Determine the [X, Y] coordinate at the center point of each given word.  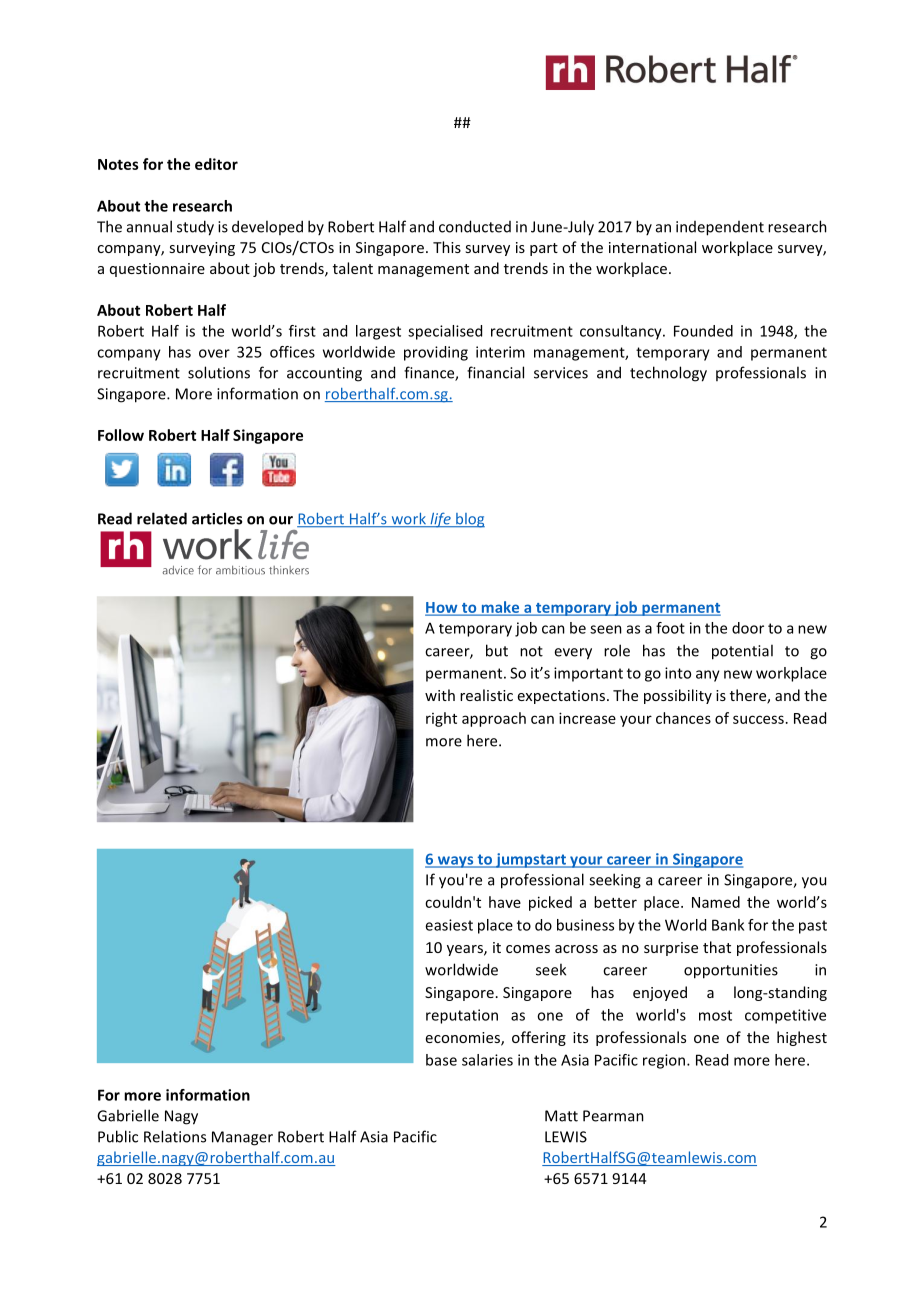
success [758, 719]
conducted [475, 226]
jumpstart [531, 860]
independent [720, 228]
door [748, 628]
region [664, 1061]
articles [217, 518]
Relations [175, 1136]
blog [469, 520]
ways [455, 862]
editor [216, 164]
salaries [487, 1060]
